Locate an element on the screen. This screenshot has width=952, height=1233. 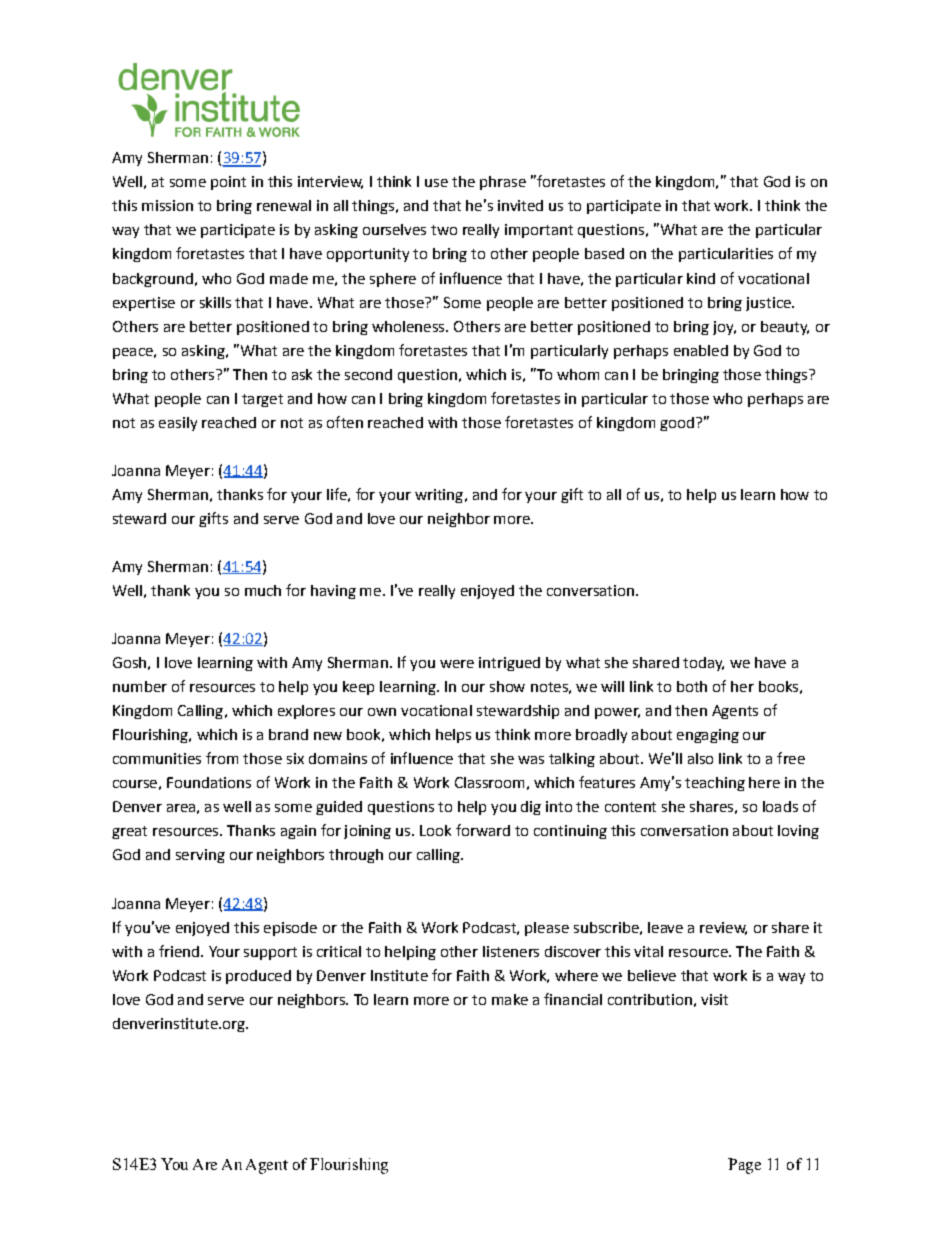
serving is located at coordinates (200, 856).
